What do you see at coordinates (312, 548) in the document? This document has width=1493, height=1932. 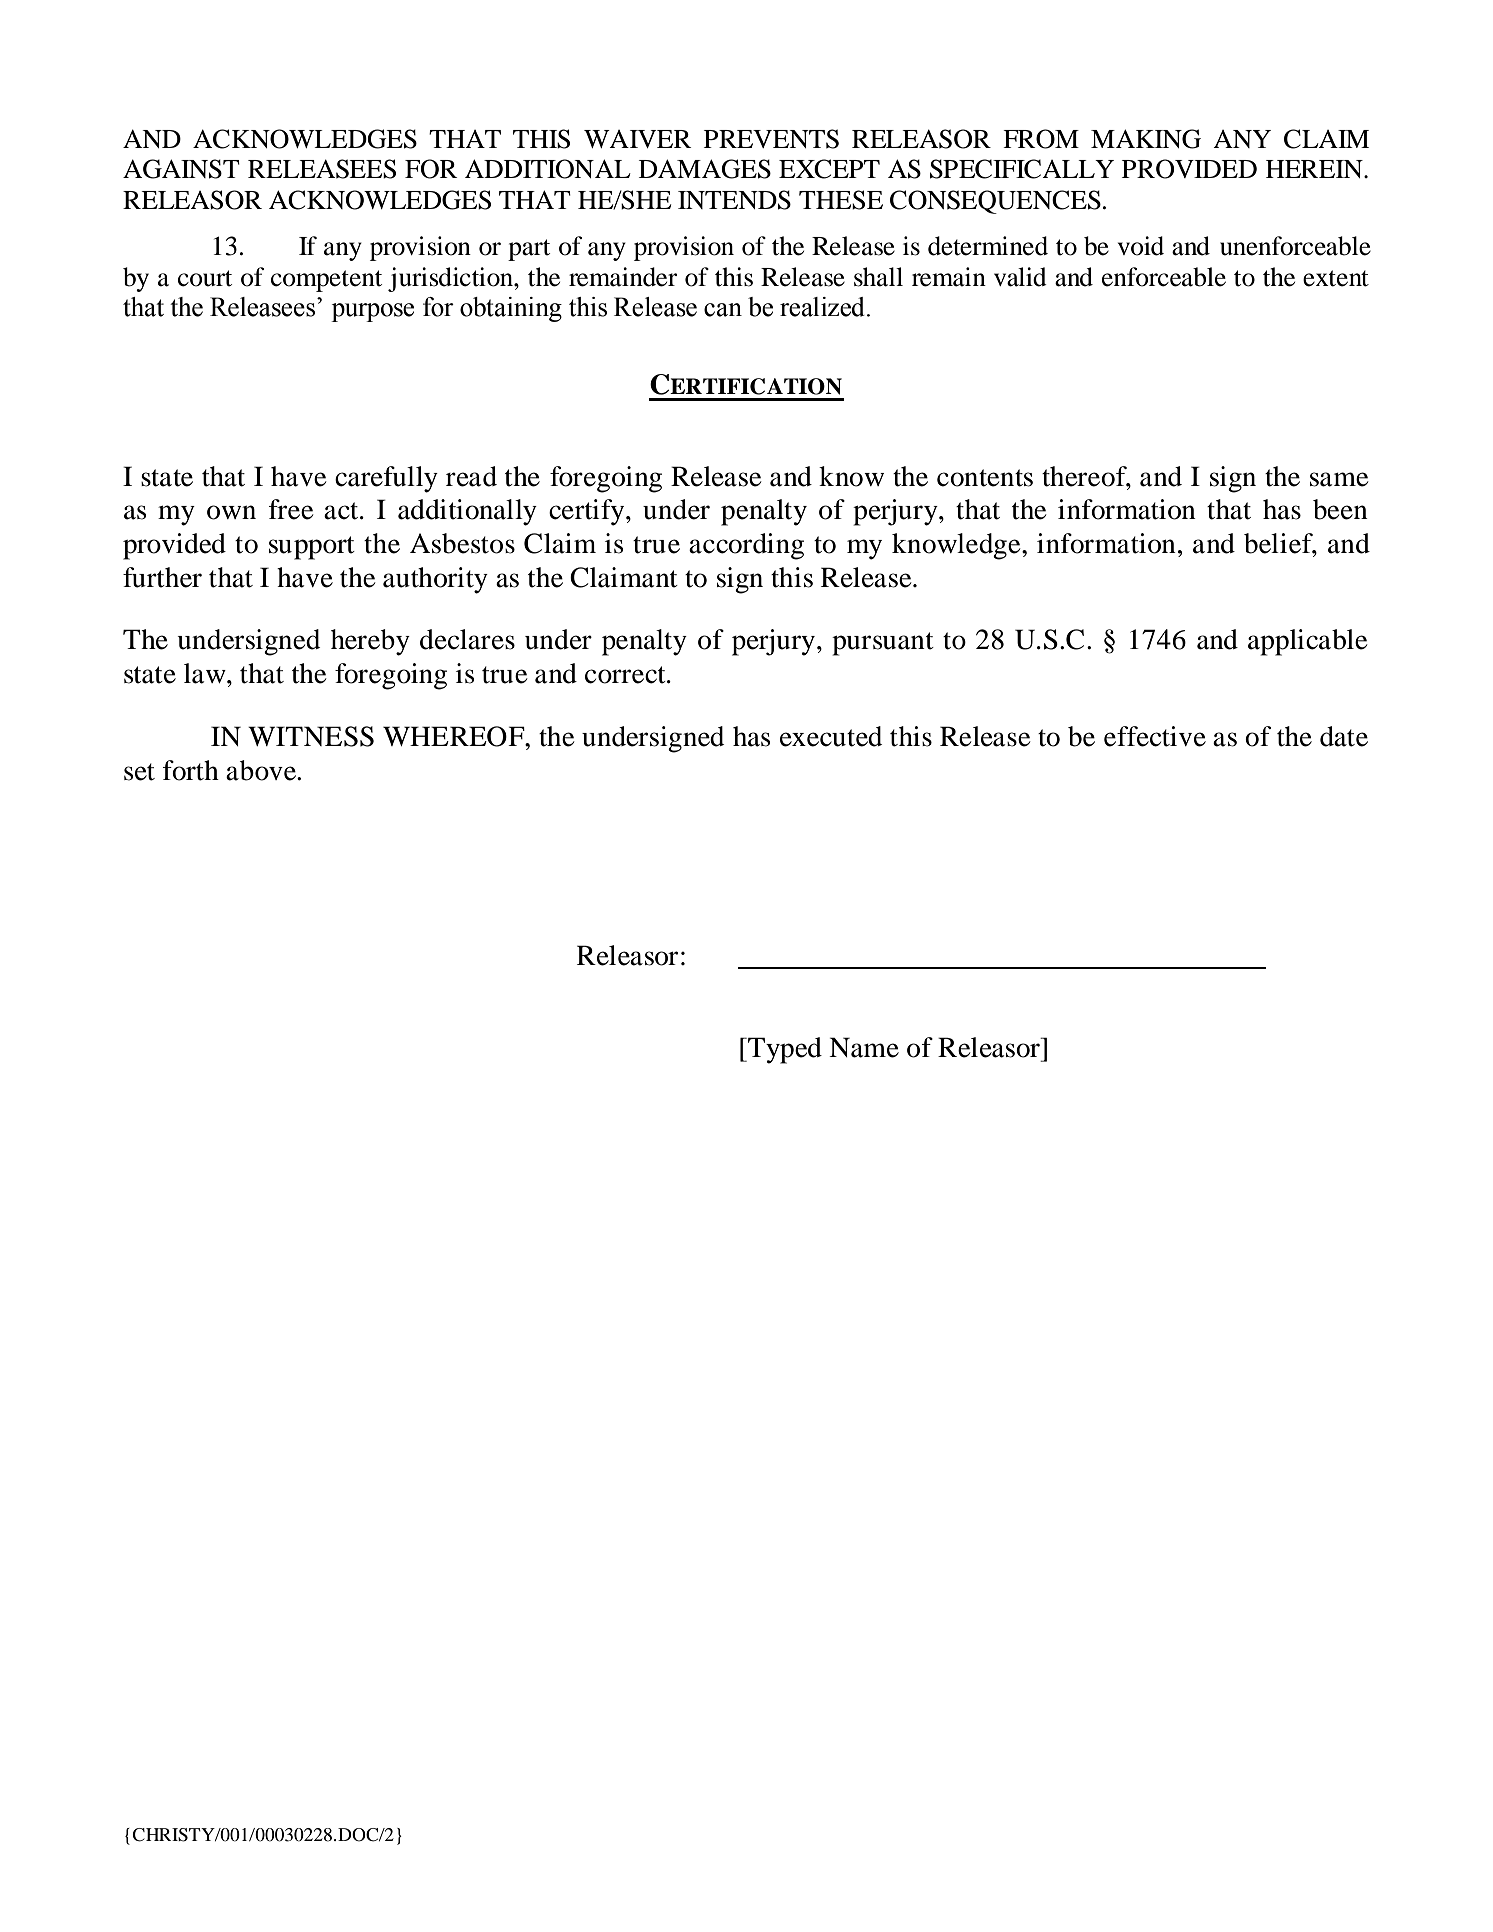 I see `support` at bounding box center [312, 548].
